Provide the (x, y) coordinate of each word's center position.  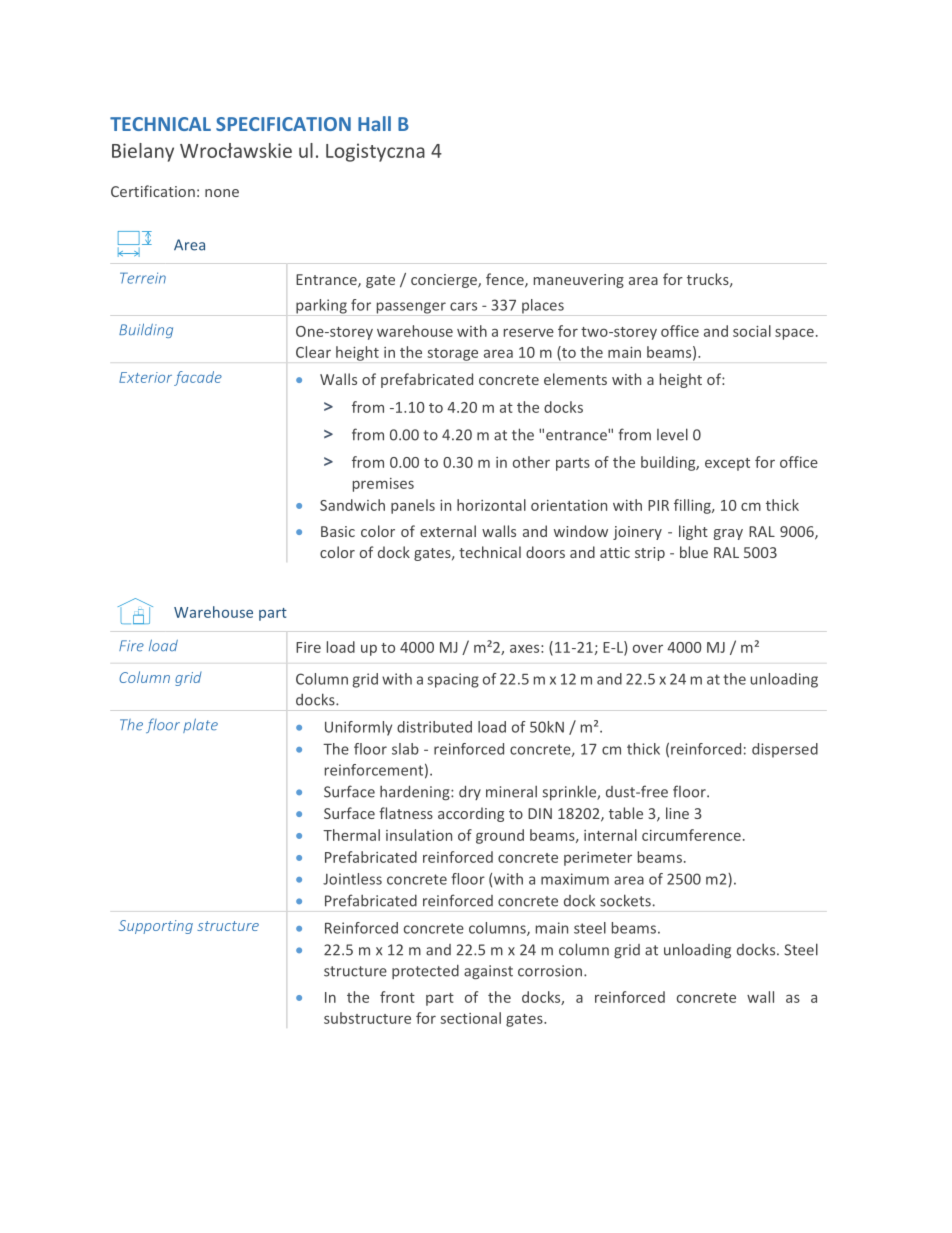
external (448, 531)
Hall (374, 123)
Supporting (156, 927)
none (222, 193)
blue (694, 552)
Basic (338, 531)
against (488, 972)
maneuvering (579, 281)
